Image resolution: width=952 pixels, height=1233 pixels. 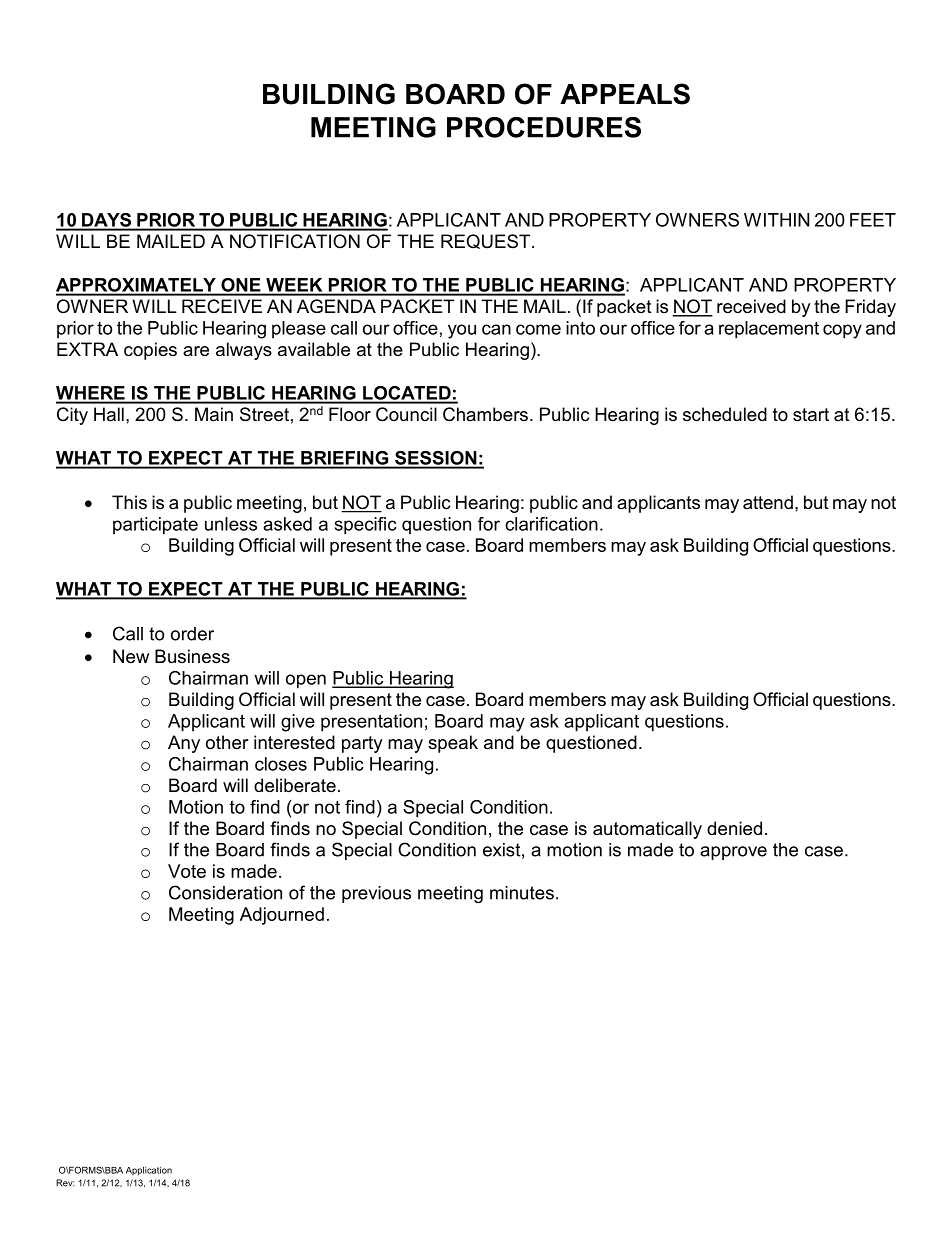 I want to click on order, so click(x=192, y=634).
